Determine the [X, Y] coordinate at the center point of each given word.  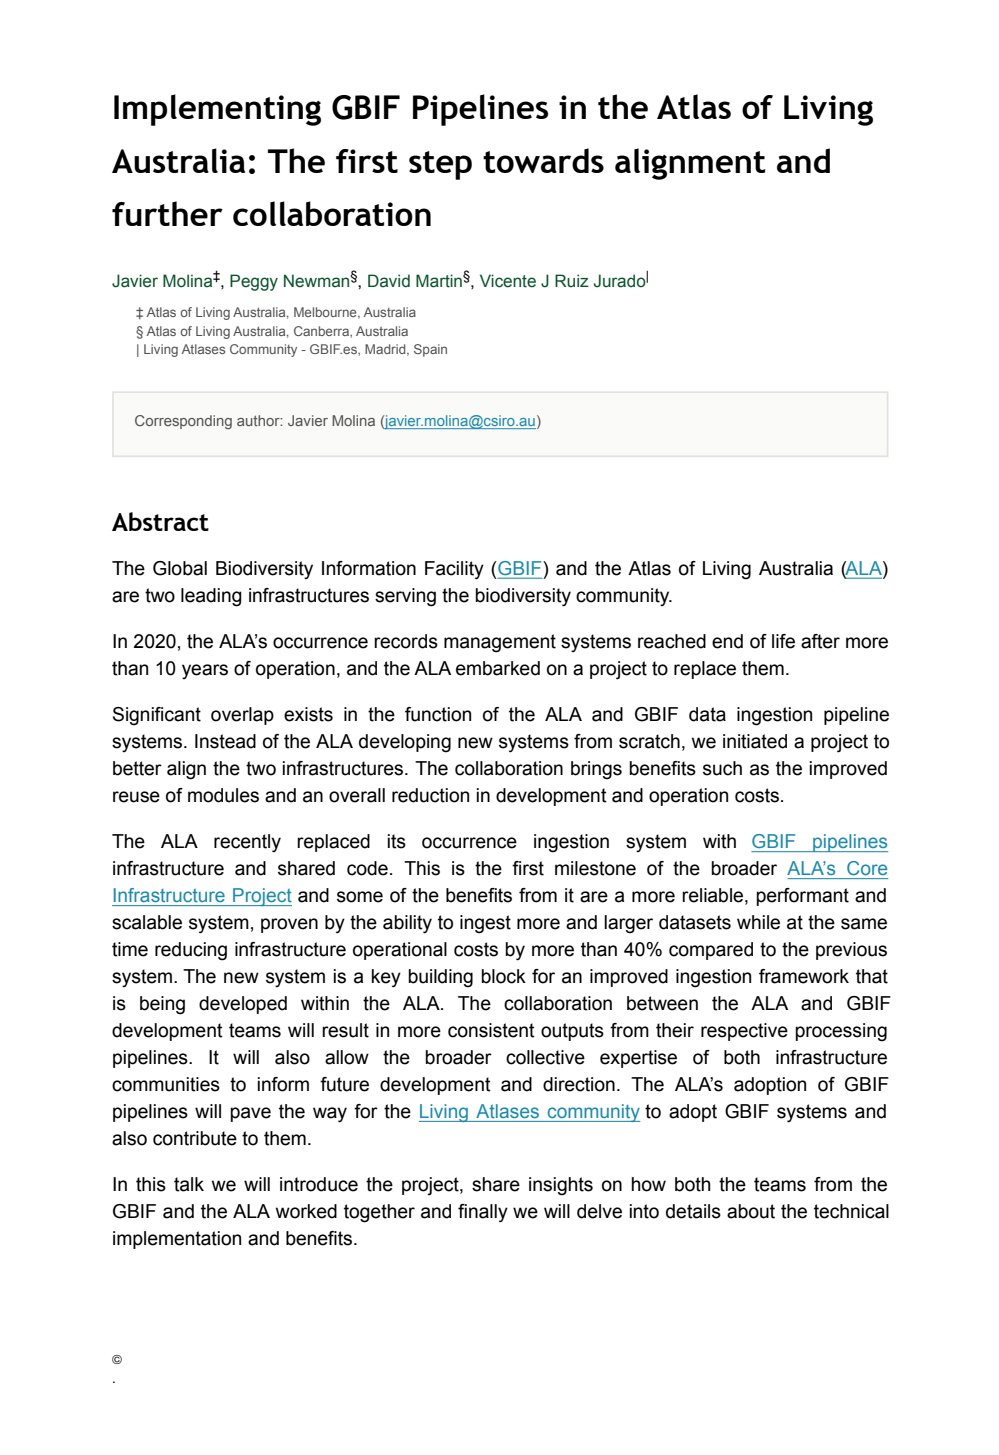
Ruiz [572, 281]
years [205, 671]
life [783, 641]
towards [543, 160]
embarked [498, 668]
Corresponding [183, 422]
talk [189, 1184]
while [758, 922]
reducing [191, 951]
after [820, 641]
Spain [430, 350]
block [503, 976]
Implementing [217, 110]
